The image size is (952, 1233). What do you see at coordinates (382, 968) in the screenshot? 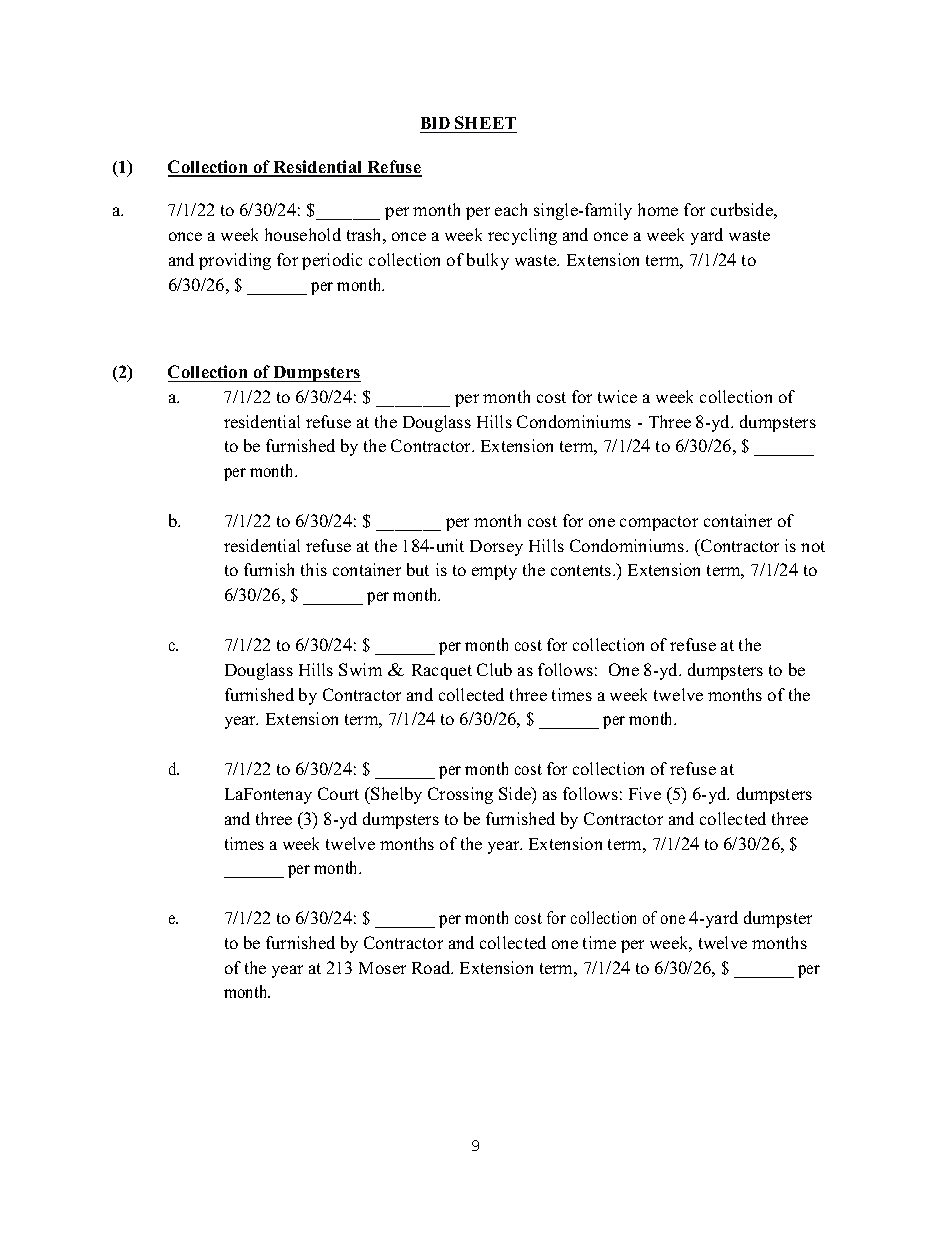
I see `Moser` at bounding box center [382, 968].
